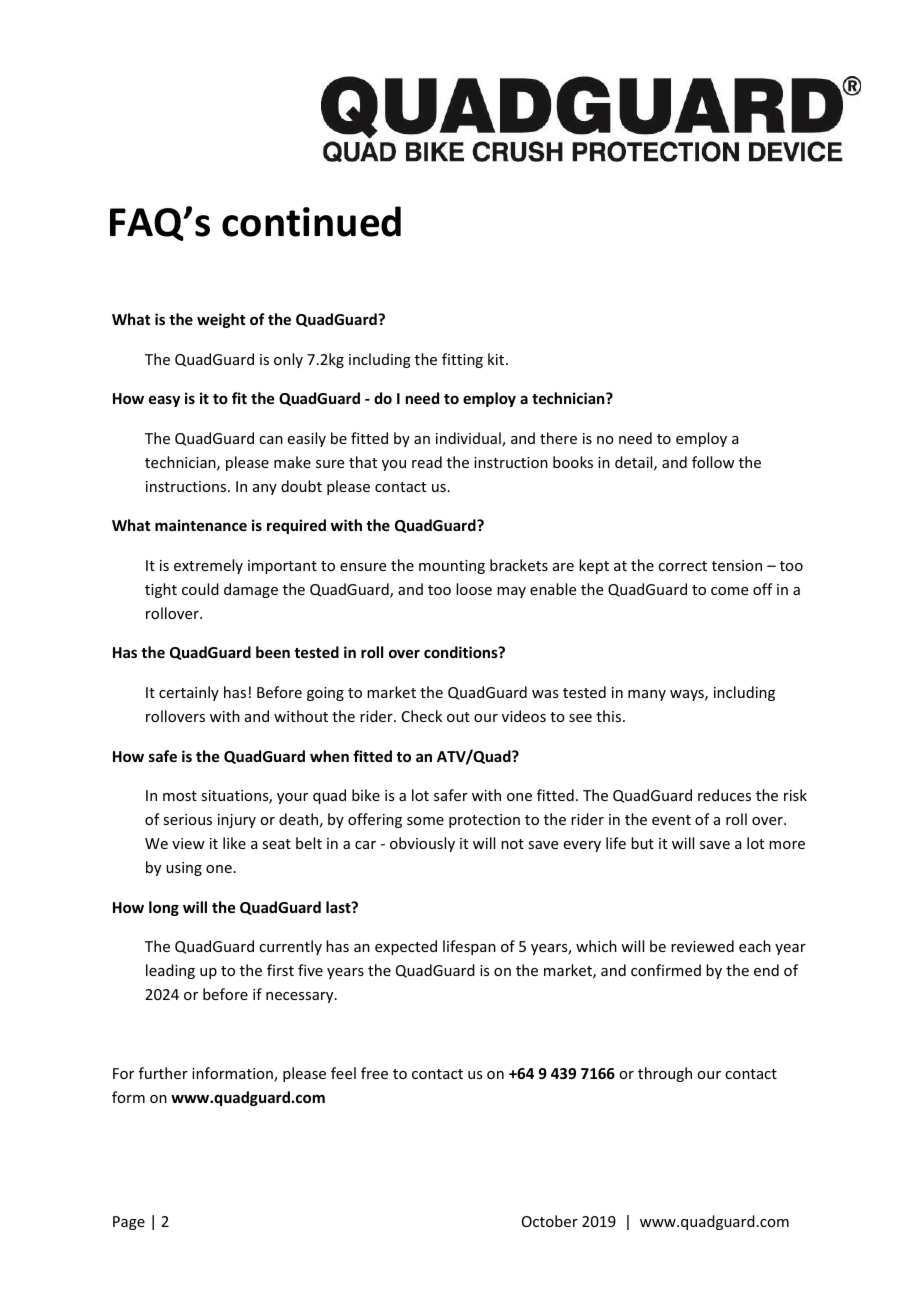 The width and height of the image is (924, 1308). I want to click on fitting, so click(462, 360).
